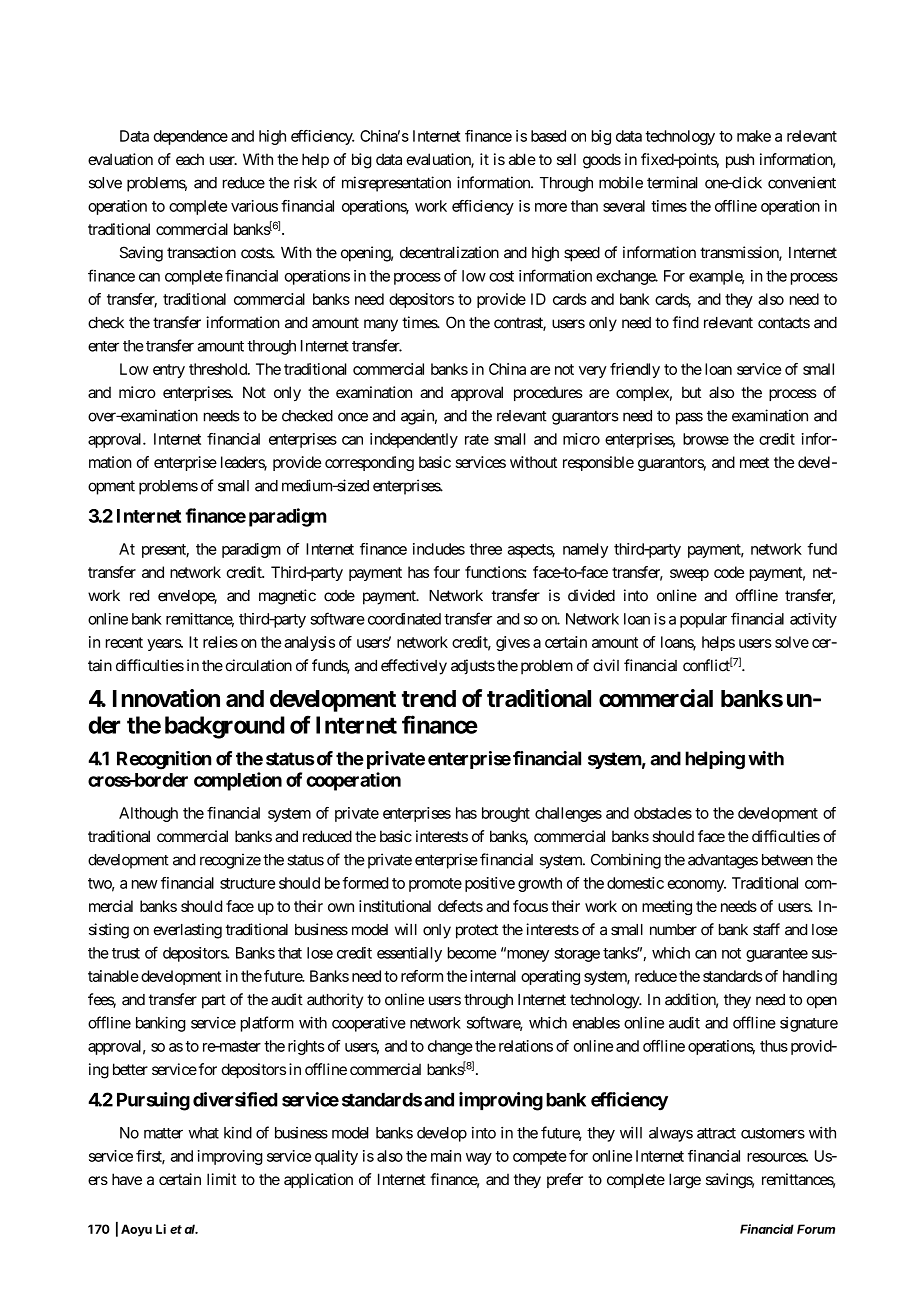 The image size is (924, 1308). Describe the element at coordinates (219, 369) in the screenshot. I see `threshold` at that location.
